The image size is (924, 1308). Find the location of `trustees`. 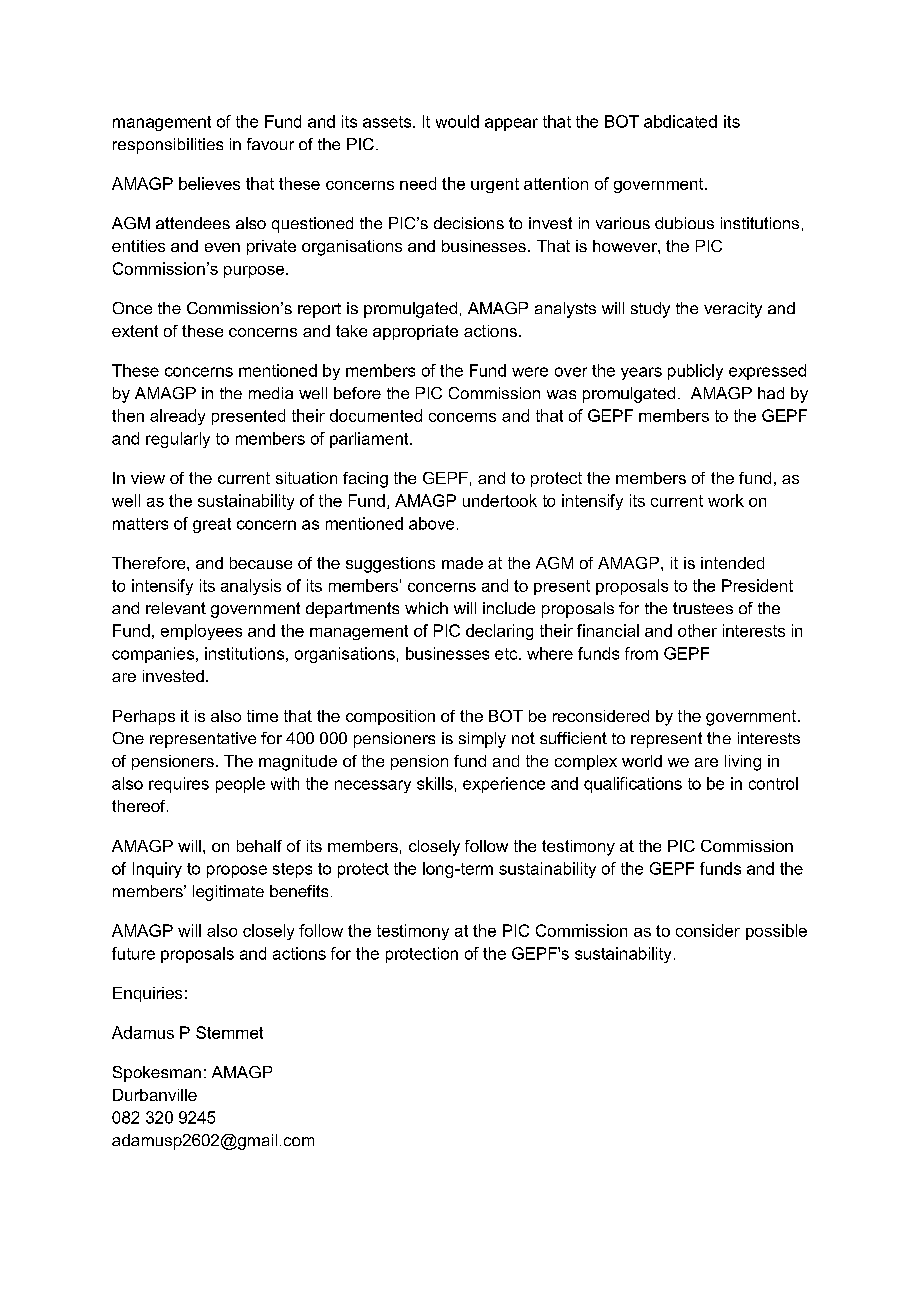

trustees is located at coordinates (703, 608).
